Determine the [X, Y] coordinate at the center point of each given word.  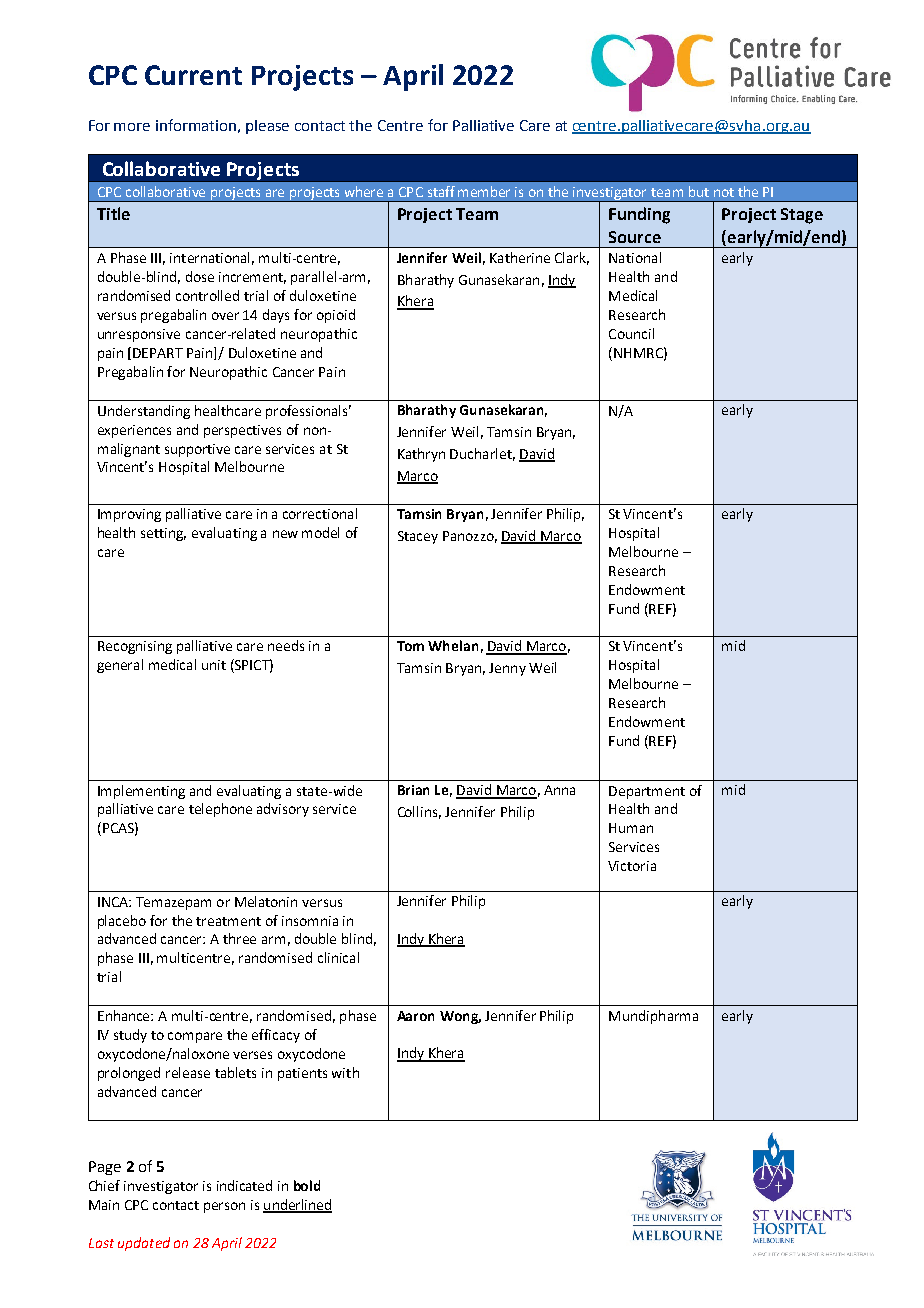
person [224, 1207]
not [724, 192]
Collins [419, 812]
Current [193, 75]
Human [631, 828]
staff [441, 191]
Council [631, 333]
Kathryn [421, 455]
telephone [220, 810]
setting [163, 534]
